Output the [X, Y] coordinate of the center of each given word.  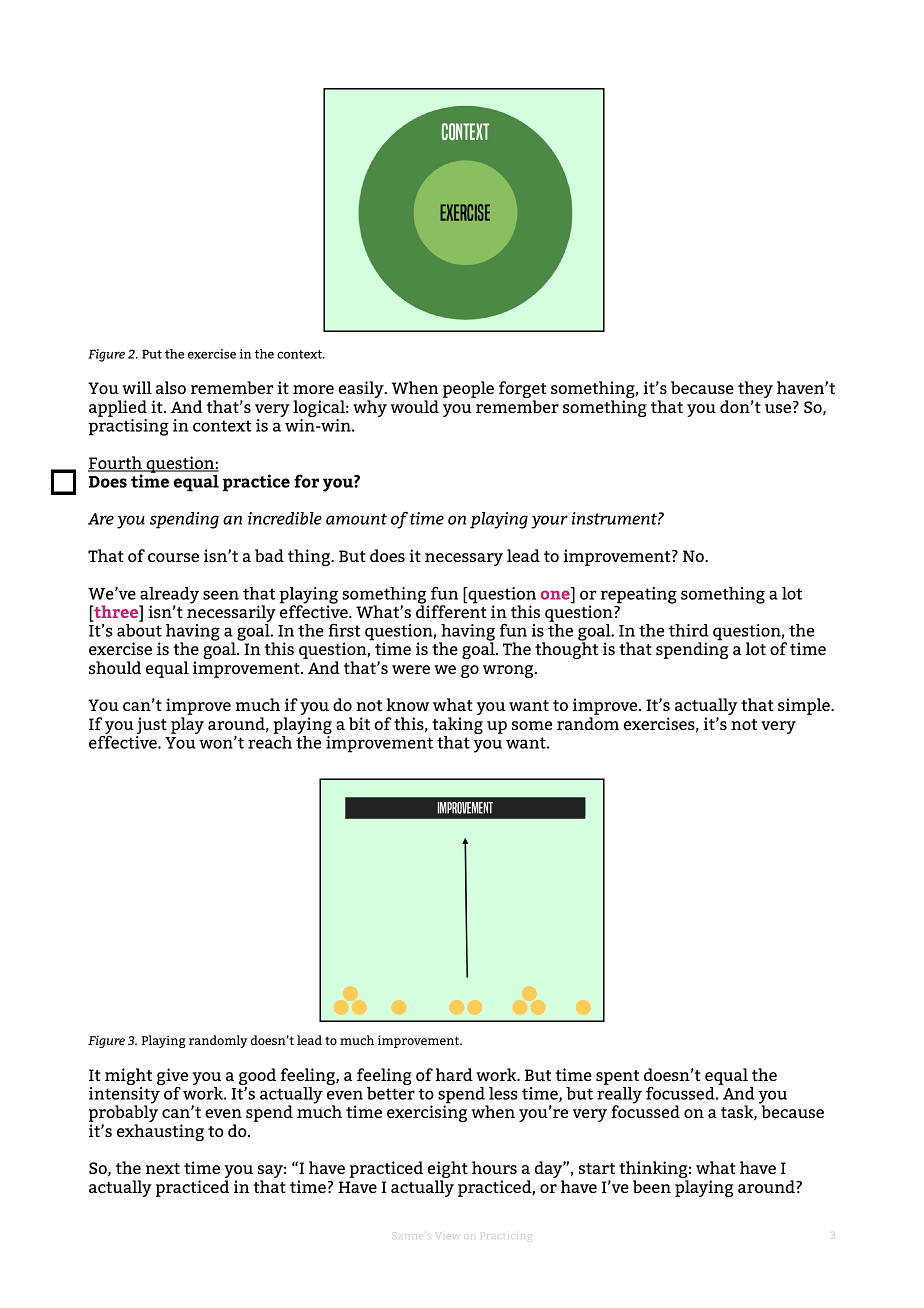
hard [454, 1074]
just [152, 725]
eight [447, 1171]
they [755, 391]
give [172, 1078]
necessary [464, 559]
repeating [638, 595]
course [173, 557]
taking [457, 727]
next [162, 1168]
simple [805, 706]
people [468, 389]
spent [617, 1077]
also [171, 387]
